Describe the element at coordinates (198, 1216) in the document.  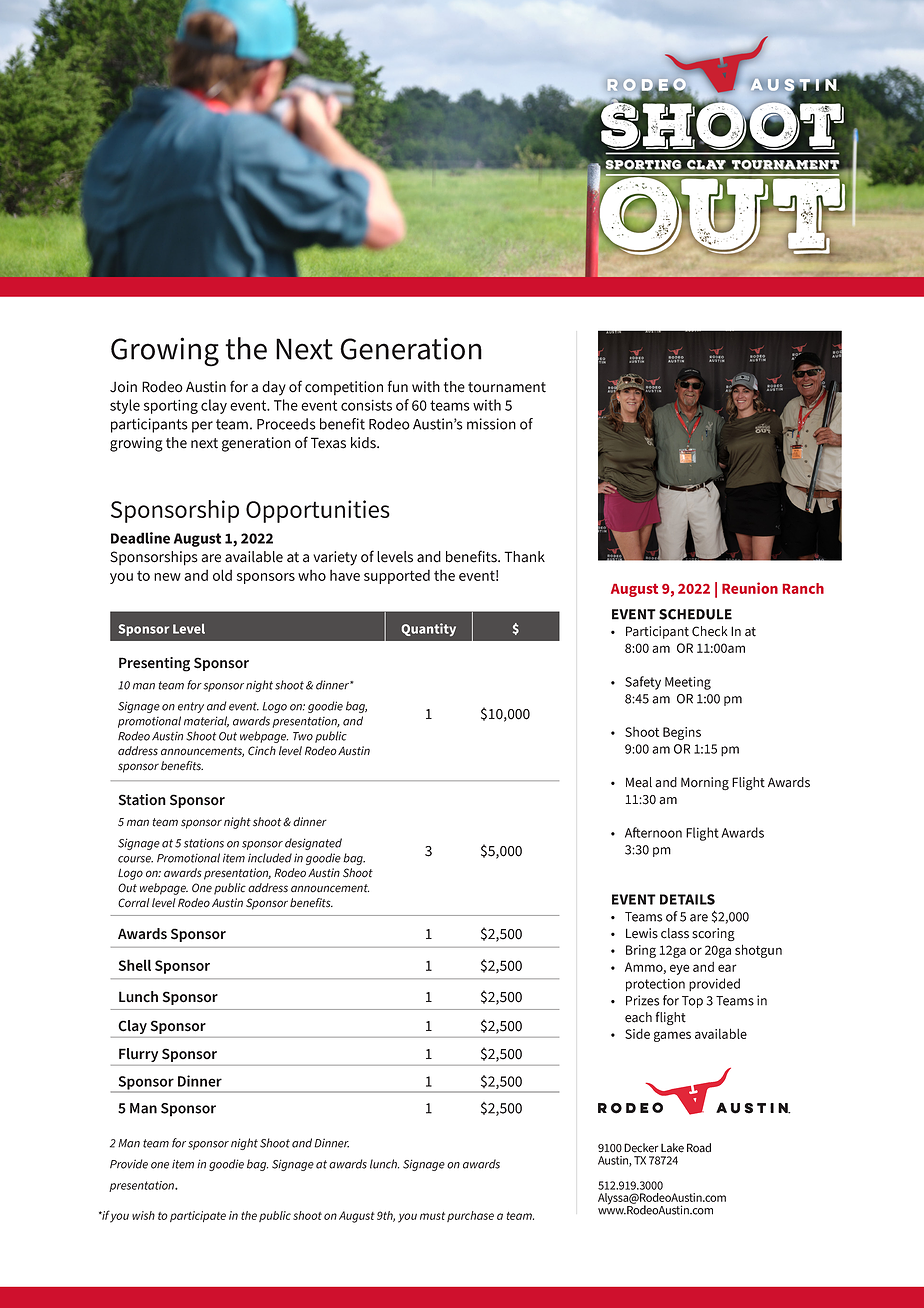
I see `participate` at that location.
